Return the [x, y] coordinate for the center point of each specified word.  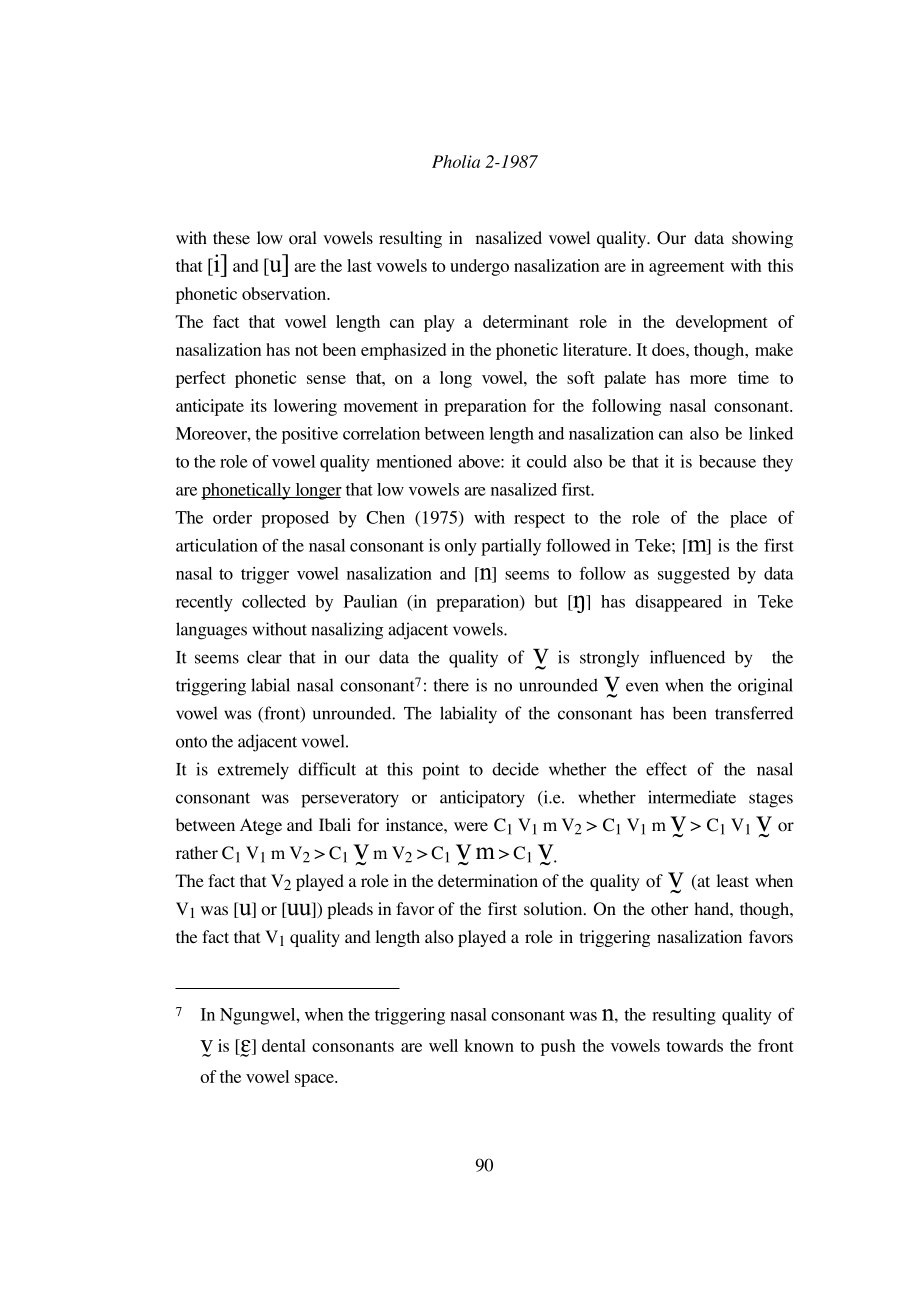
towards [694, 1045]
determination [488, 881]
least [732, 880]
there [451, 685]
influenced [687, 657]
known [489, 1045]
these [231, 237]
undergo [479, 267]
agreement [686, 268]
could [547, 461]
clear [264, 657]
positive [310, 435]
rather [197, 852]
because [727, 461]
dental [284, 1045]
